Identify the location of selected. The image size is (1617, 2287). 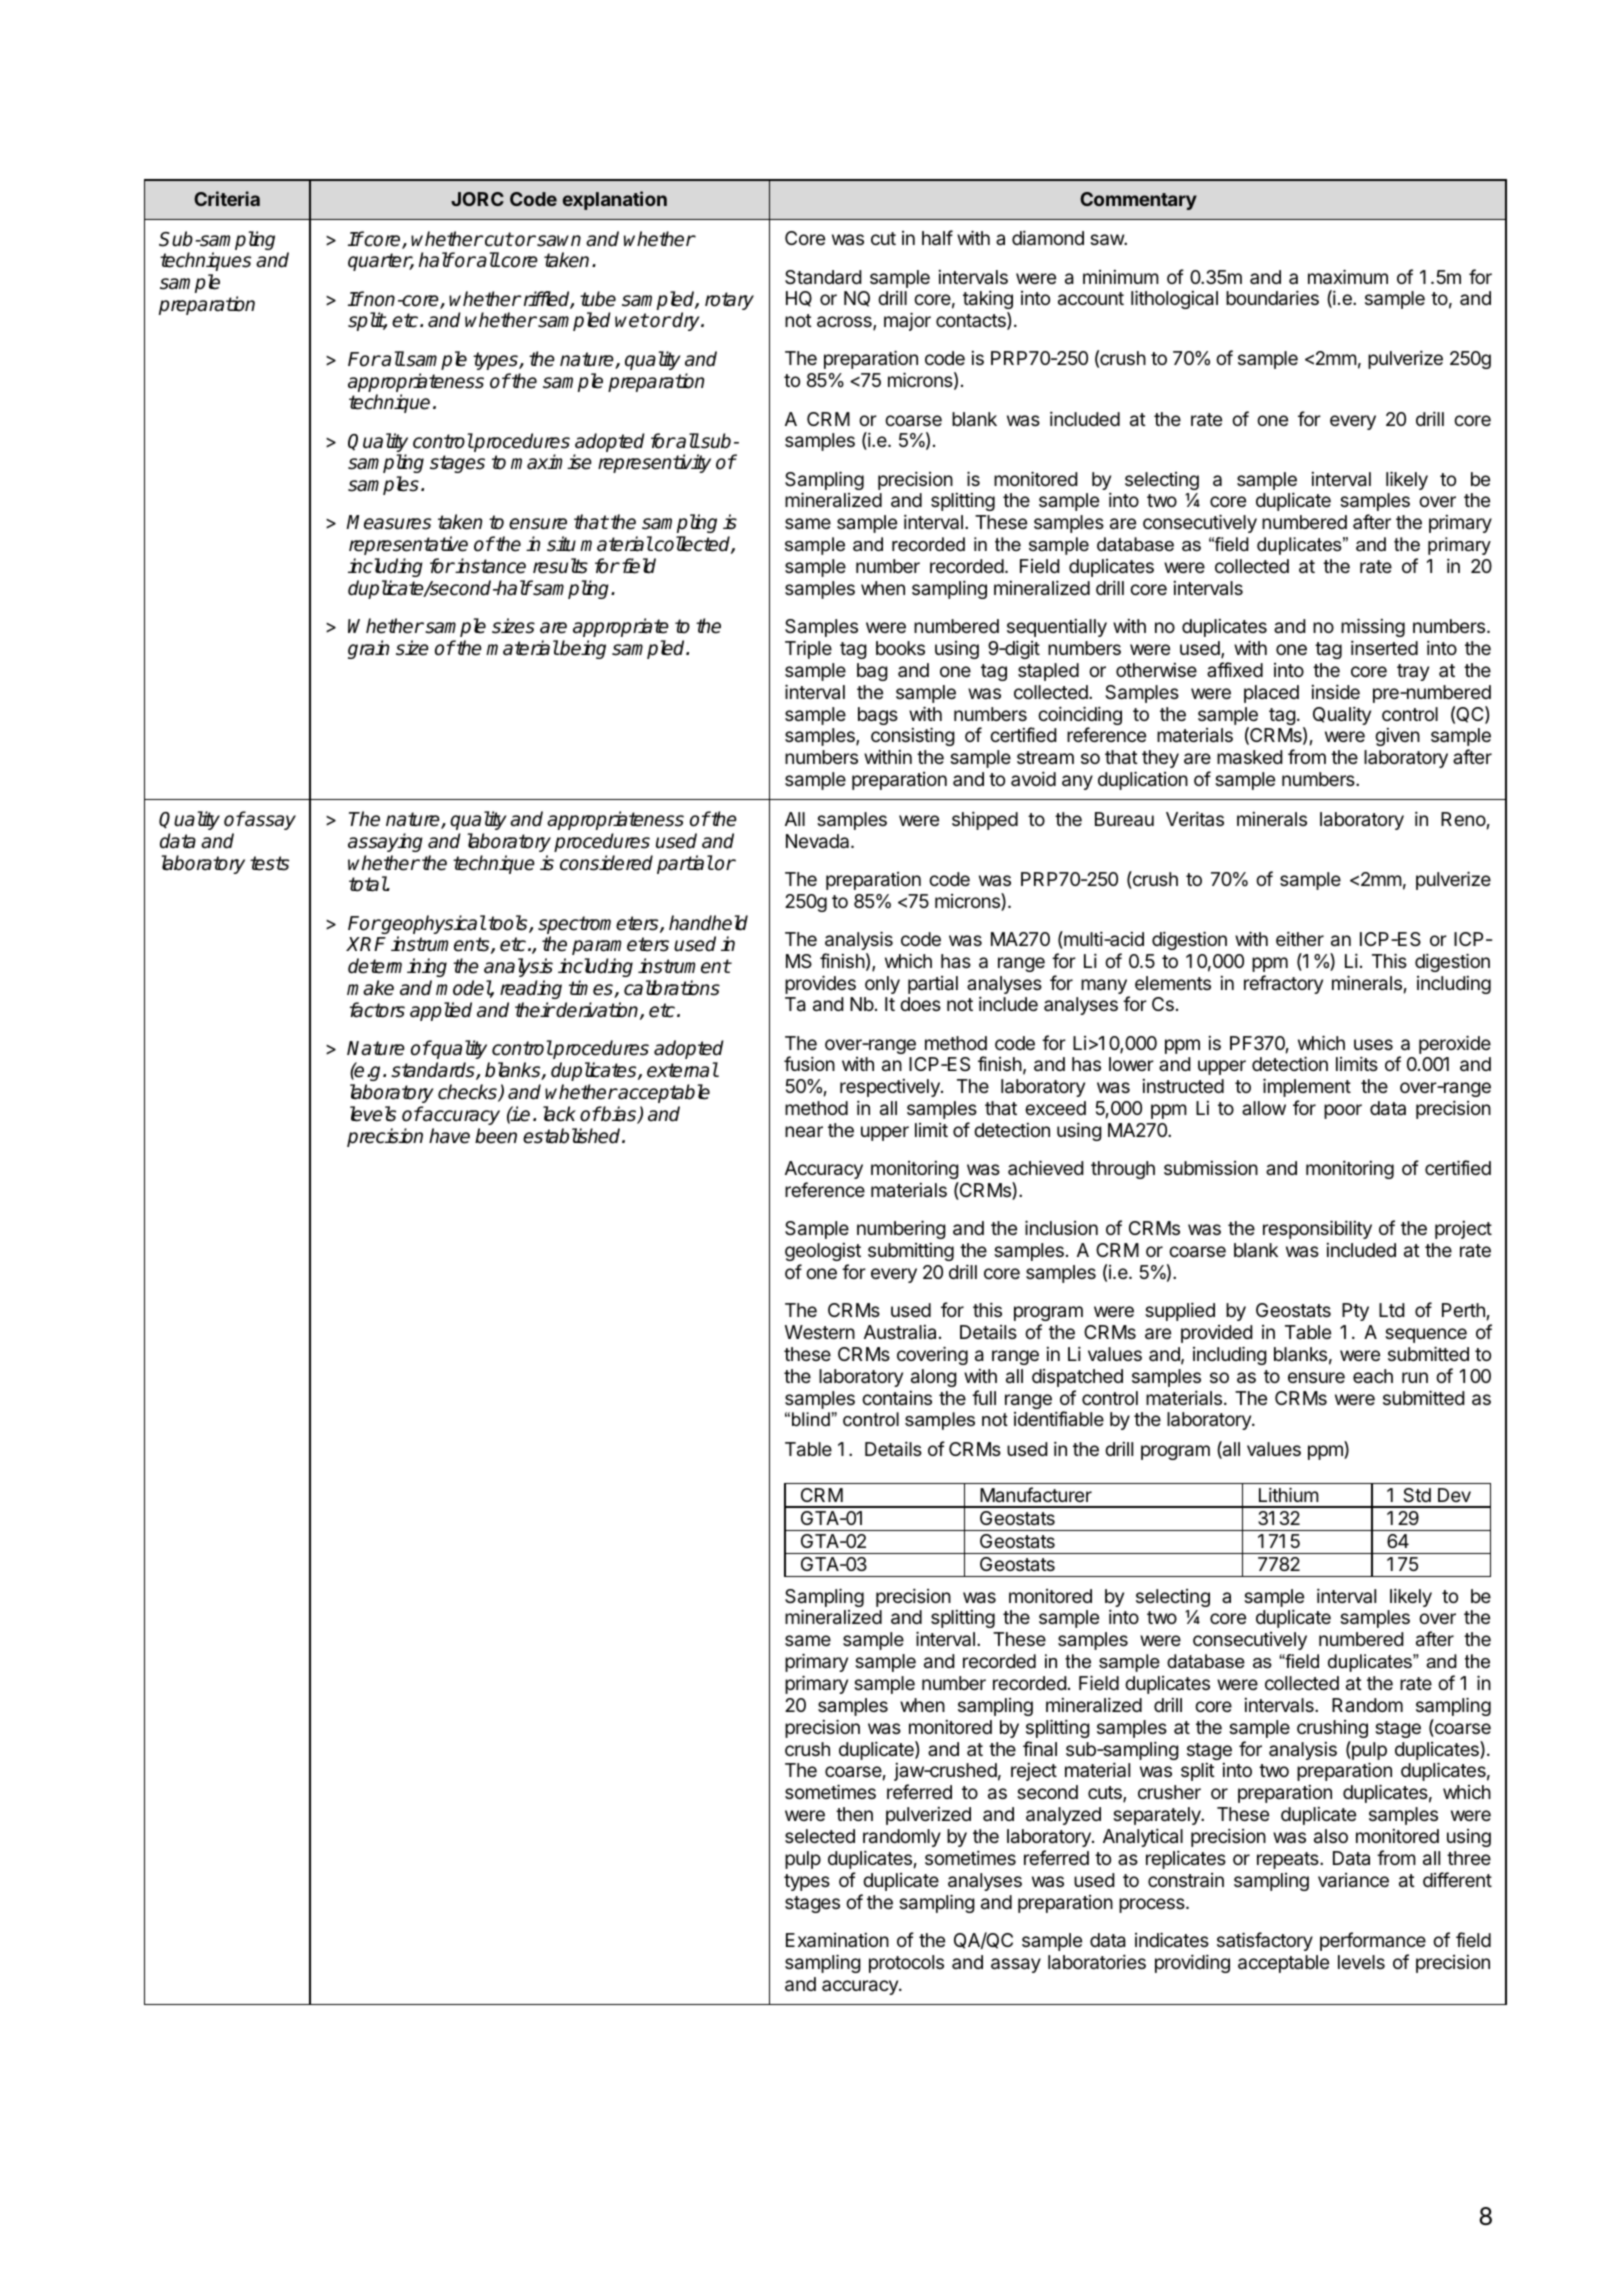
(820, 1836).
